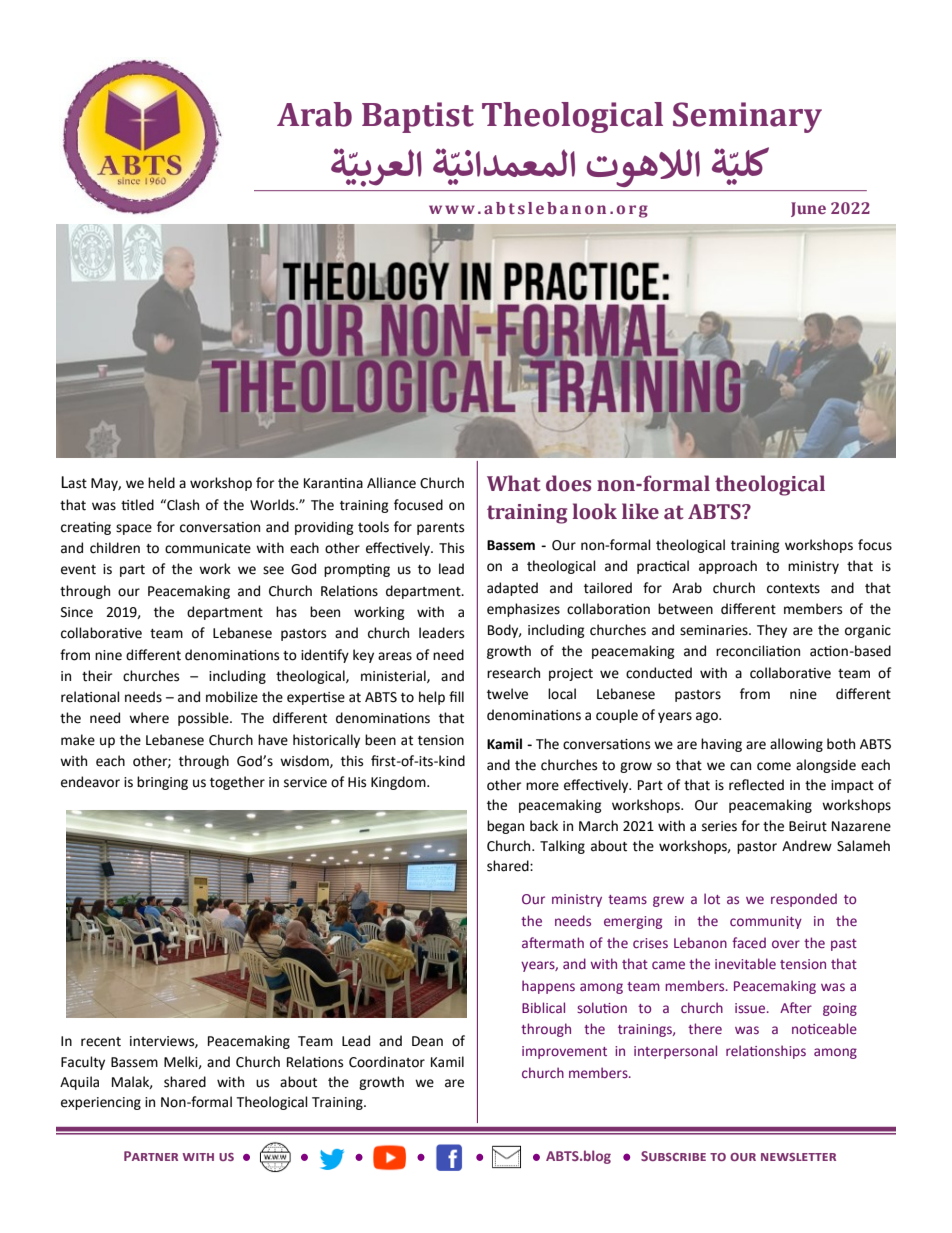 This image has height=1233, width=952. I want to click on They, so click(772, 631).
